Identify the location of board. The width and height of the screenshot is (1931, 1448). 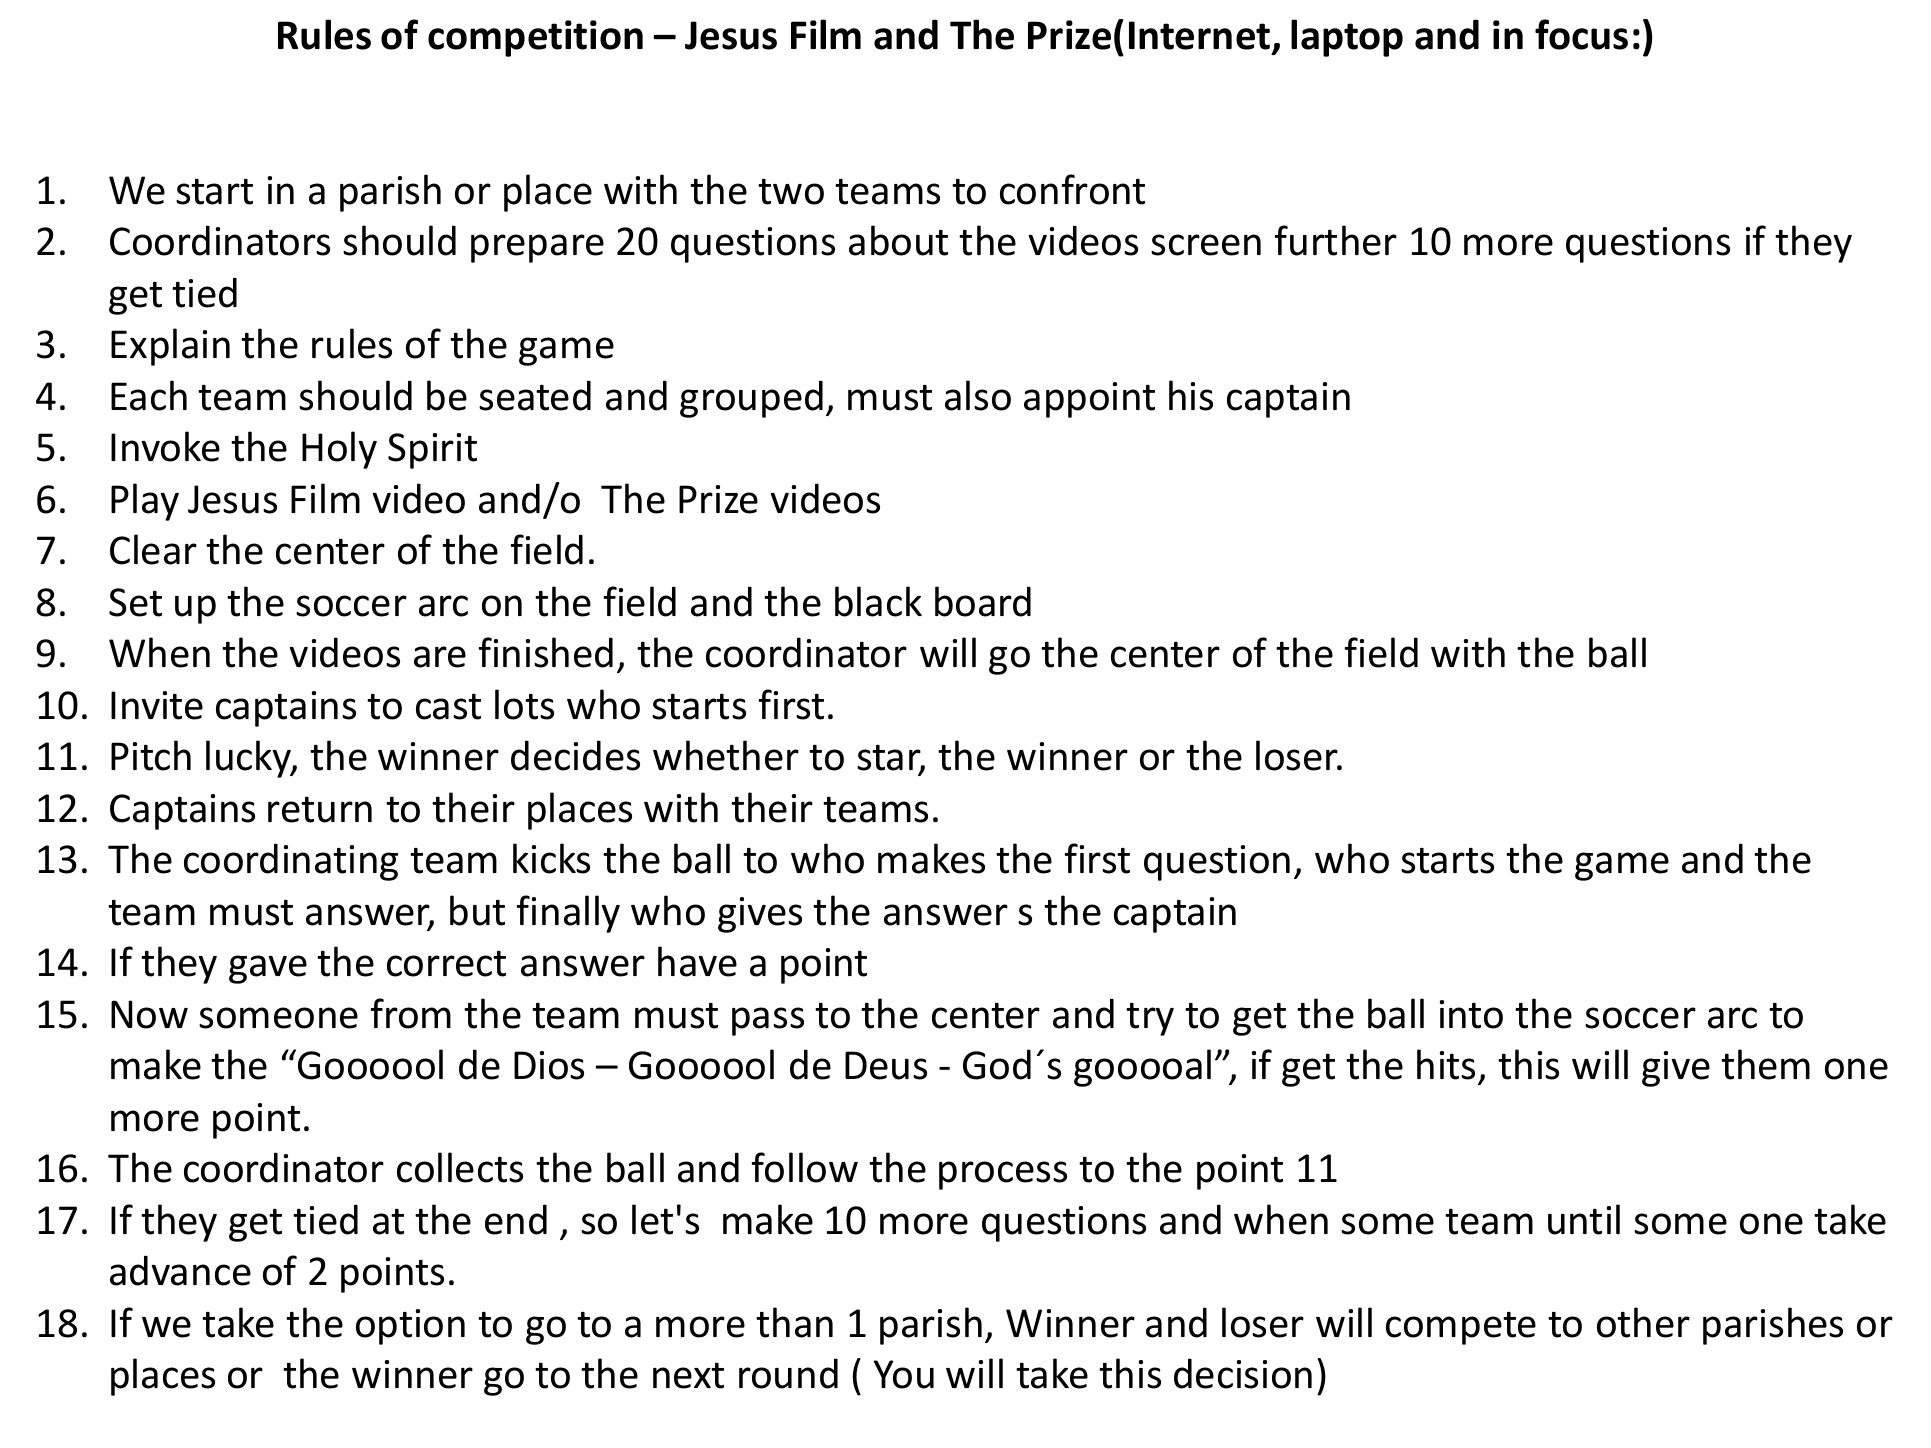
(983, 601).
